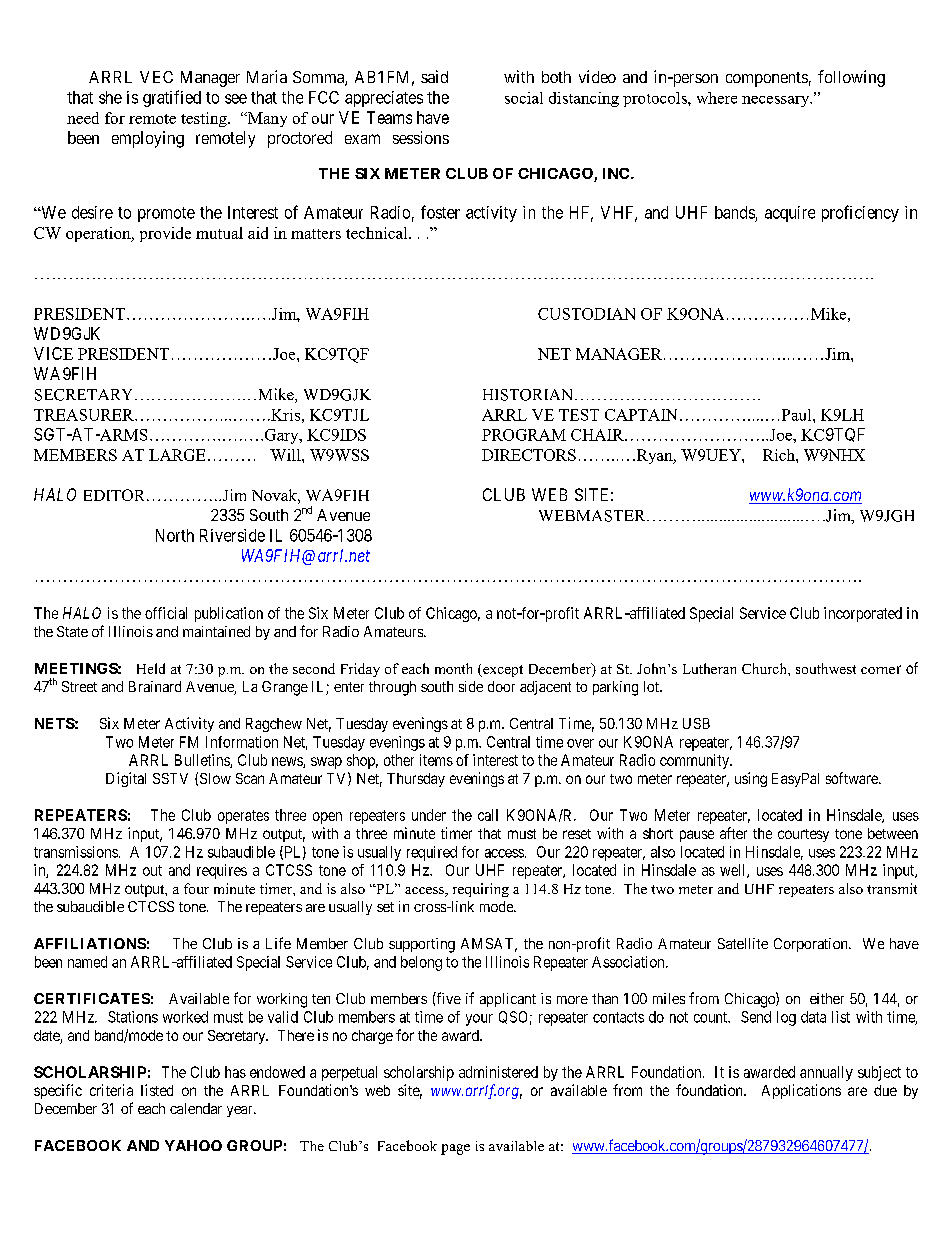 The height and width of the screenshot is (1233, 952). Describe the element at coordinates (193, 1145) in the screenshot. I see `YAHOO` at that location.
